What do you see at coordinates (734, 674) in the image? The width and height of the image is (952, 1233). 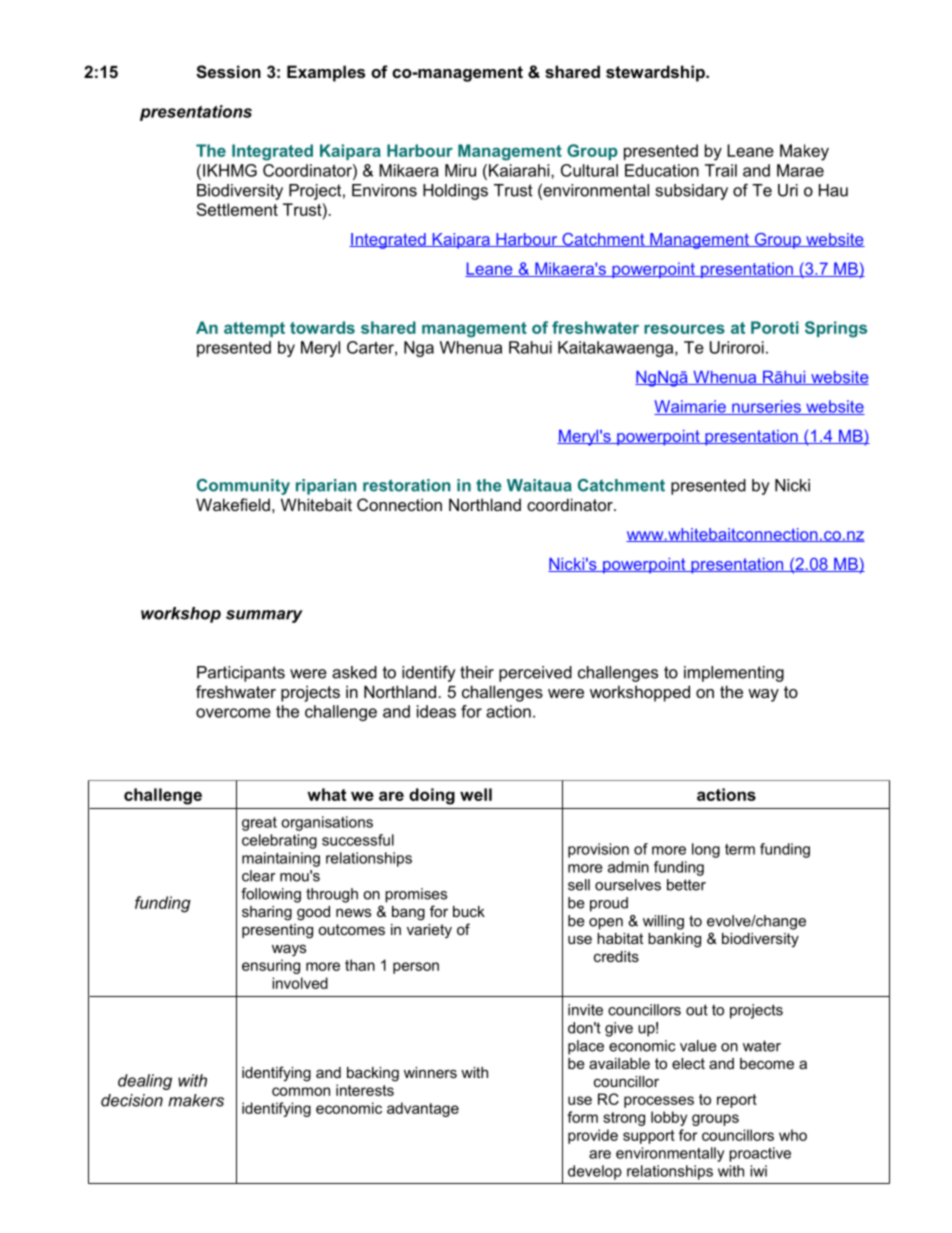 I see `implementing` at bounding box center [734, 674].
